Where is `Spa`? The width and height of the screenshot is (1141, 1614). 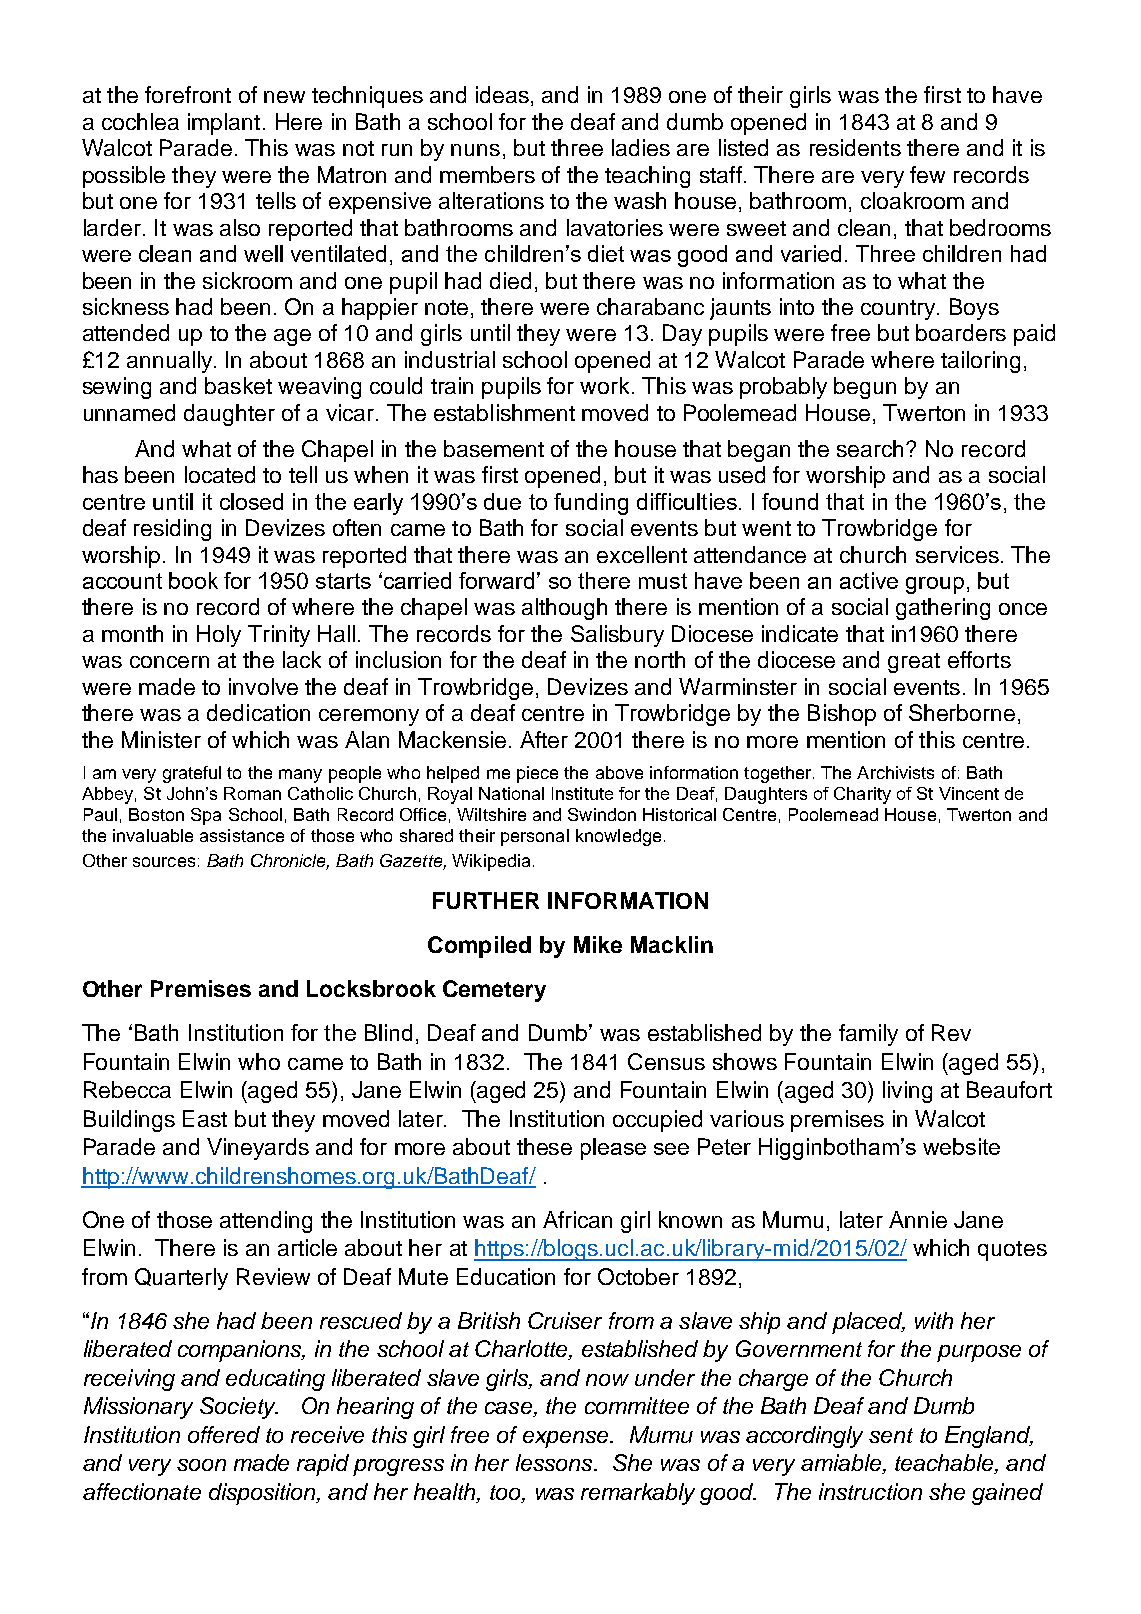 Spa is located at coordinates (206, 816).
